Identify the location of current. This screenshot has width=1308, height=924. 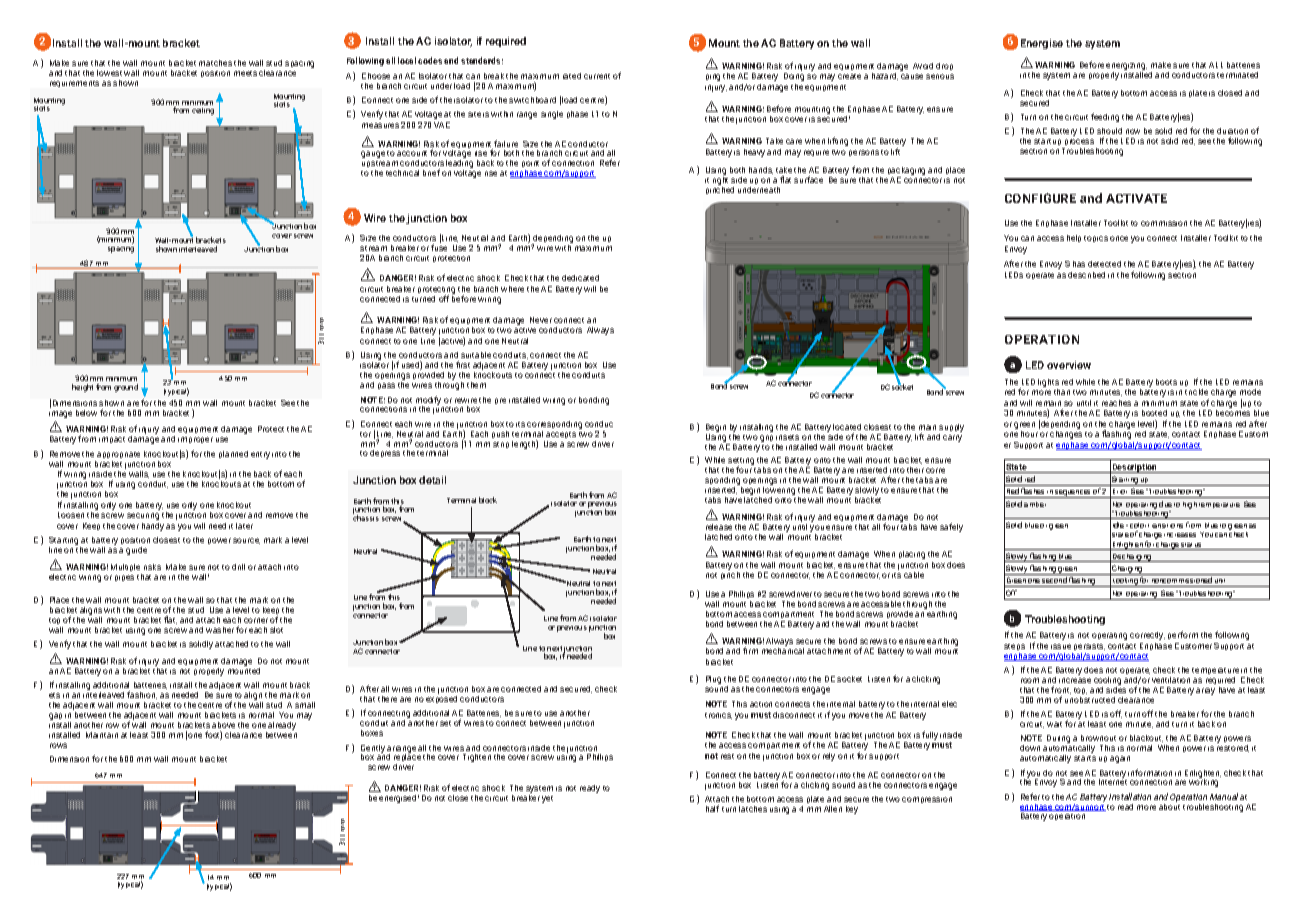
(597, 76).
